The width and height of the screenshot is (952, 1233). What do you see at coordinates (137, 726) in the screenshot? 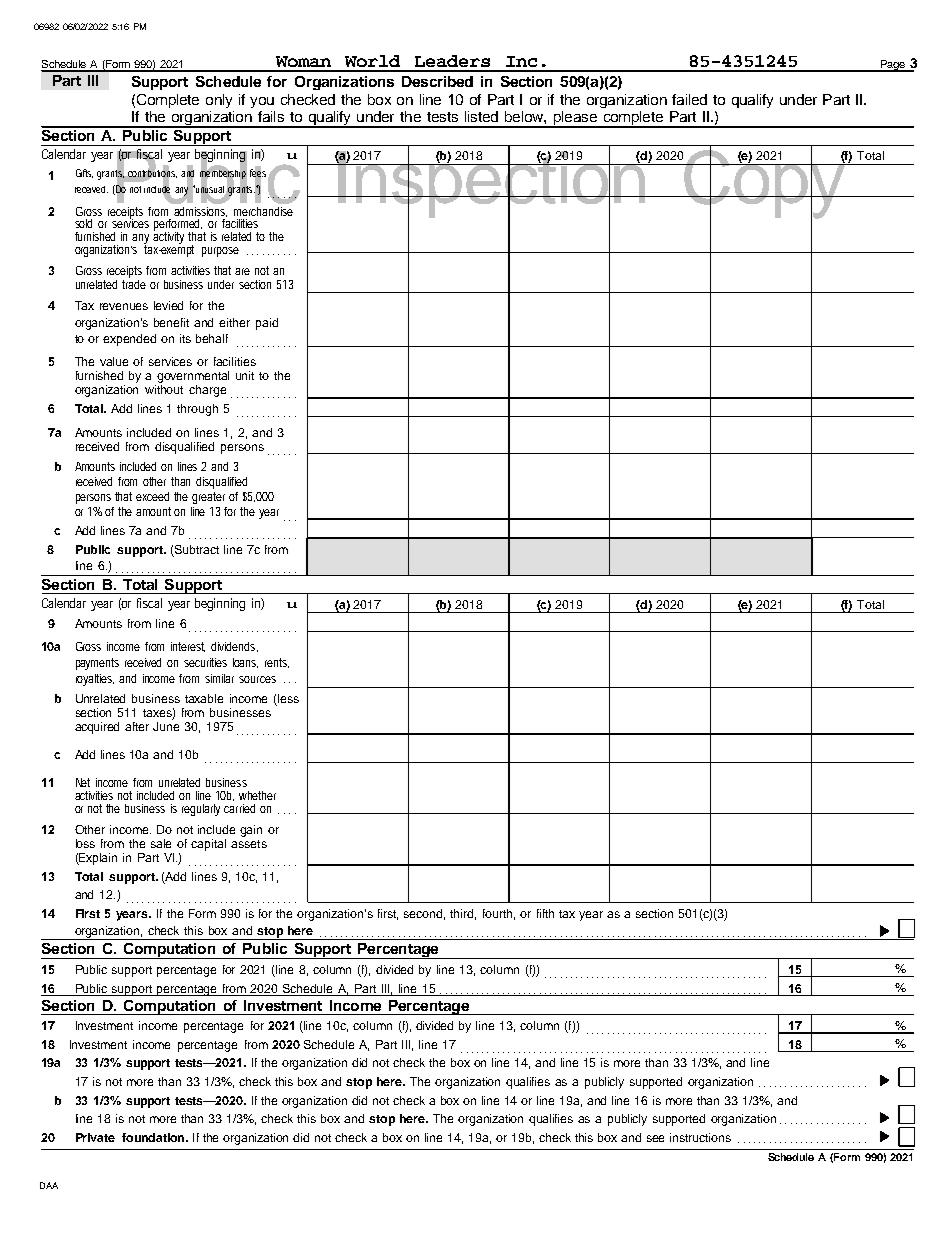
I see `after` at bounding box center [137, 726].
